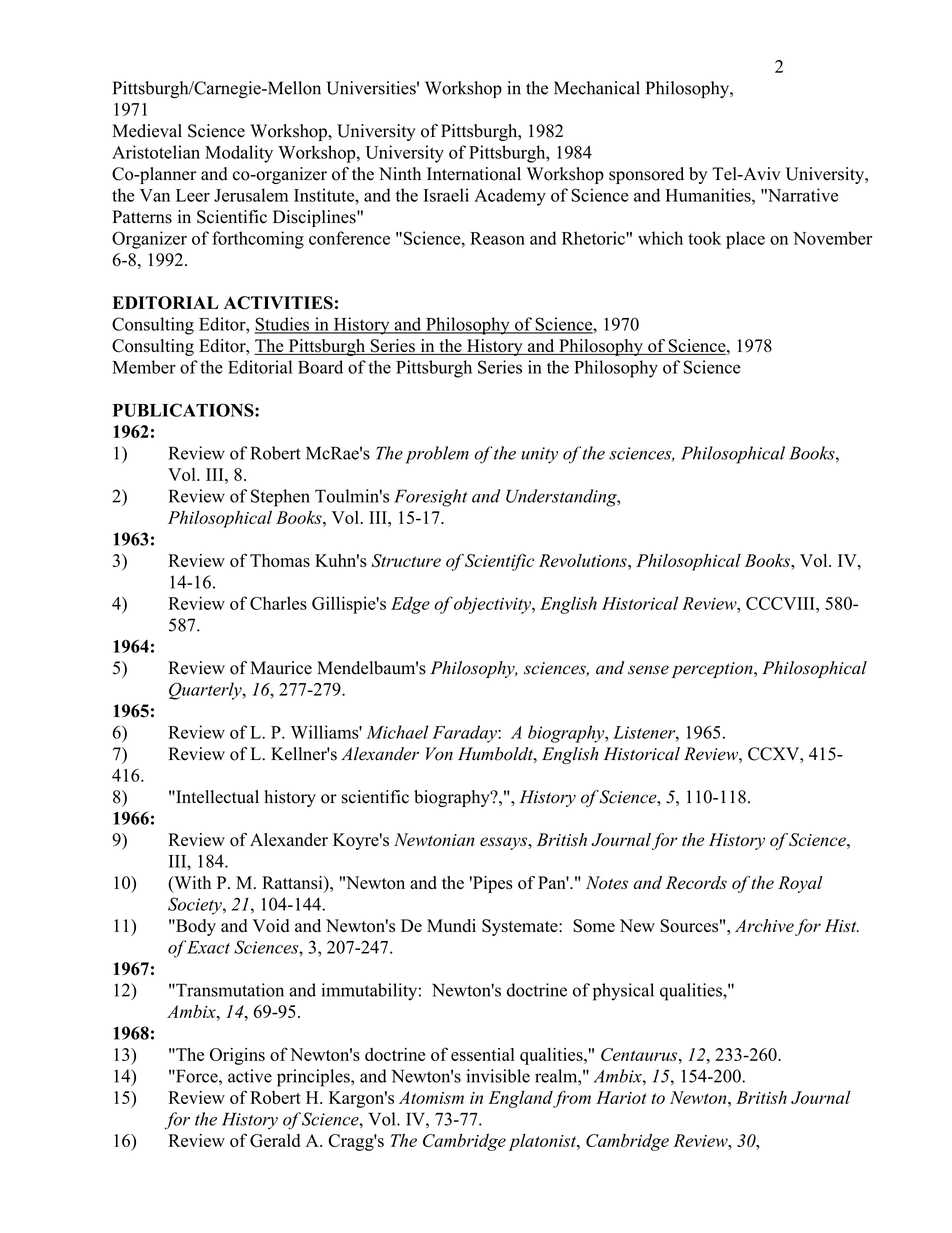 Image resolution: width=952 pixels, height=1233 pixels. I want to click on Charles, so click(278, 603).
